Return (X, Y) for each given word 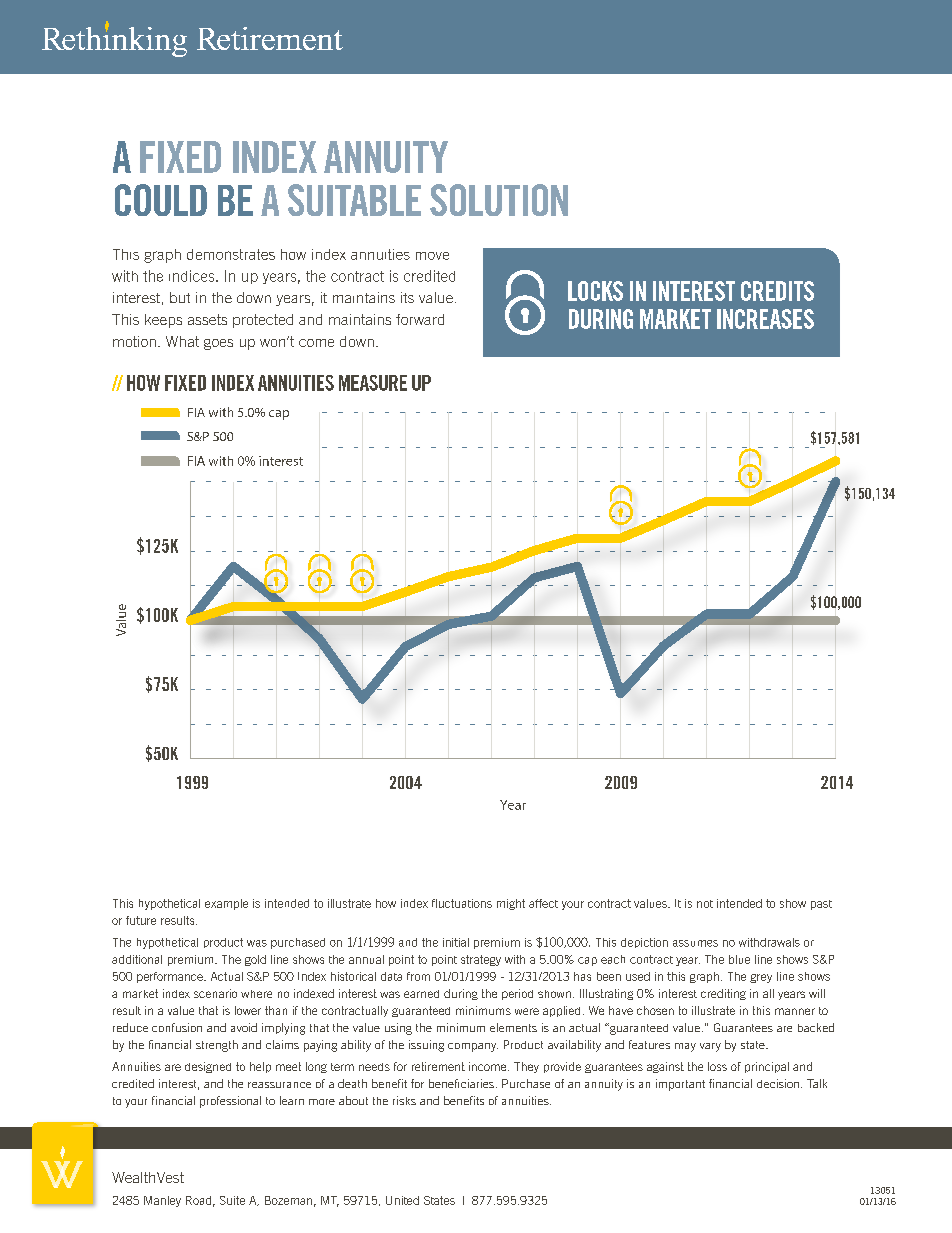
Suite (232, 1200)
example (226, 904)
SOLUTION (499, 200)
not (705, 904)
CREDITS (777, 291)
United (402, 1200)
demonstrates (231, 254)
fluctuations (462, 903)
